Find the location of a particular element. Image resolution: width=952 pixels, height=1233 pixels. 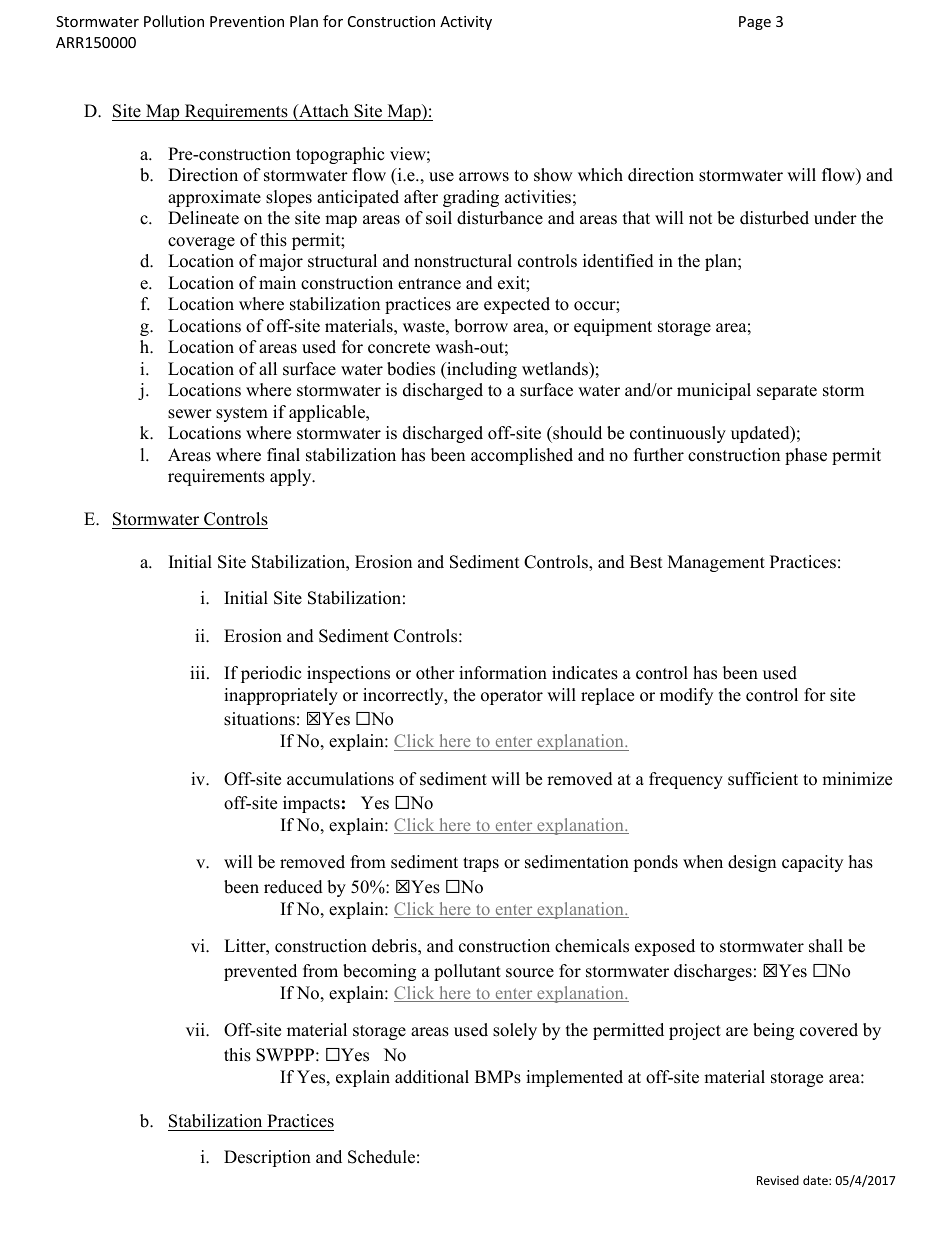

Page is located at coordinates (755, 23).
